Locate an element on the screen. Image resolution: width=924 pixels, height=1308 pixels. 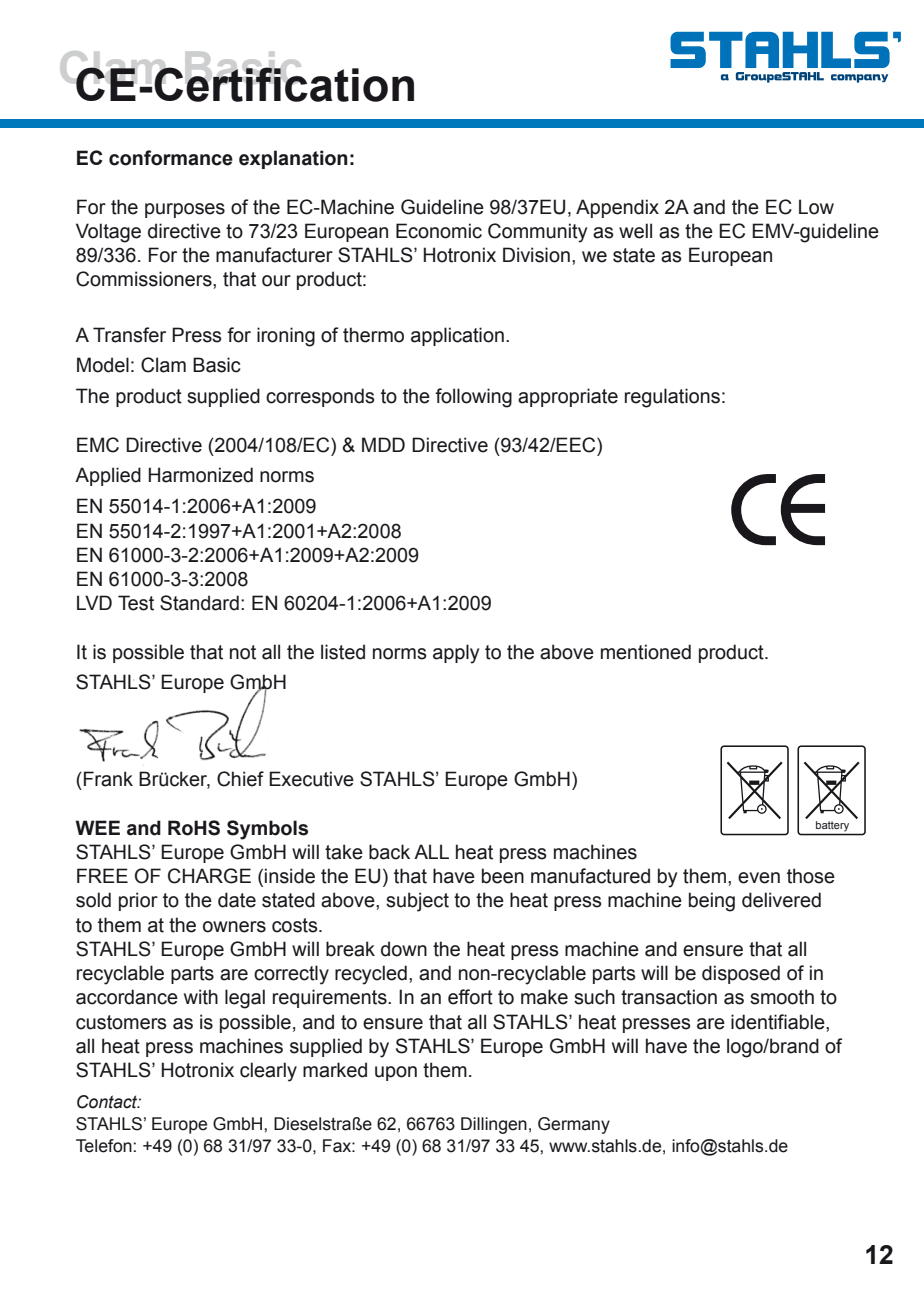
Economic is located at coordinates (439, 231).
